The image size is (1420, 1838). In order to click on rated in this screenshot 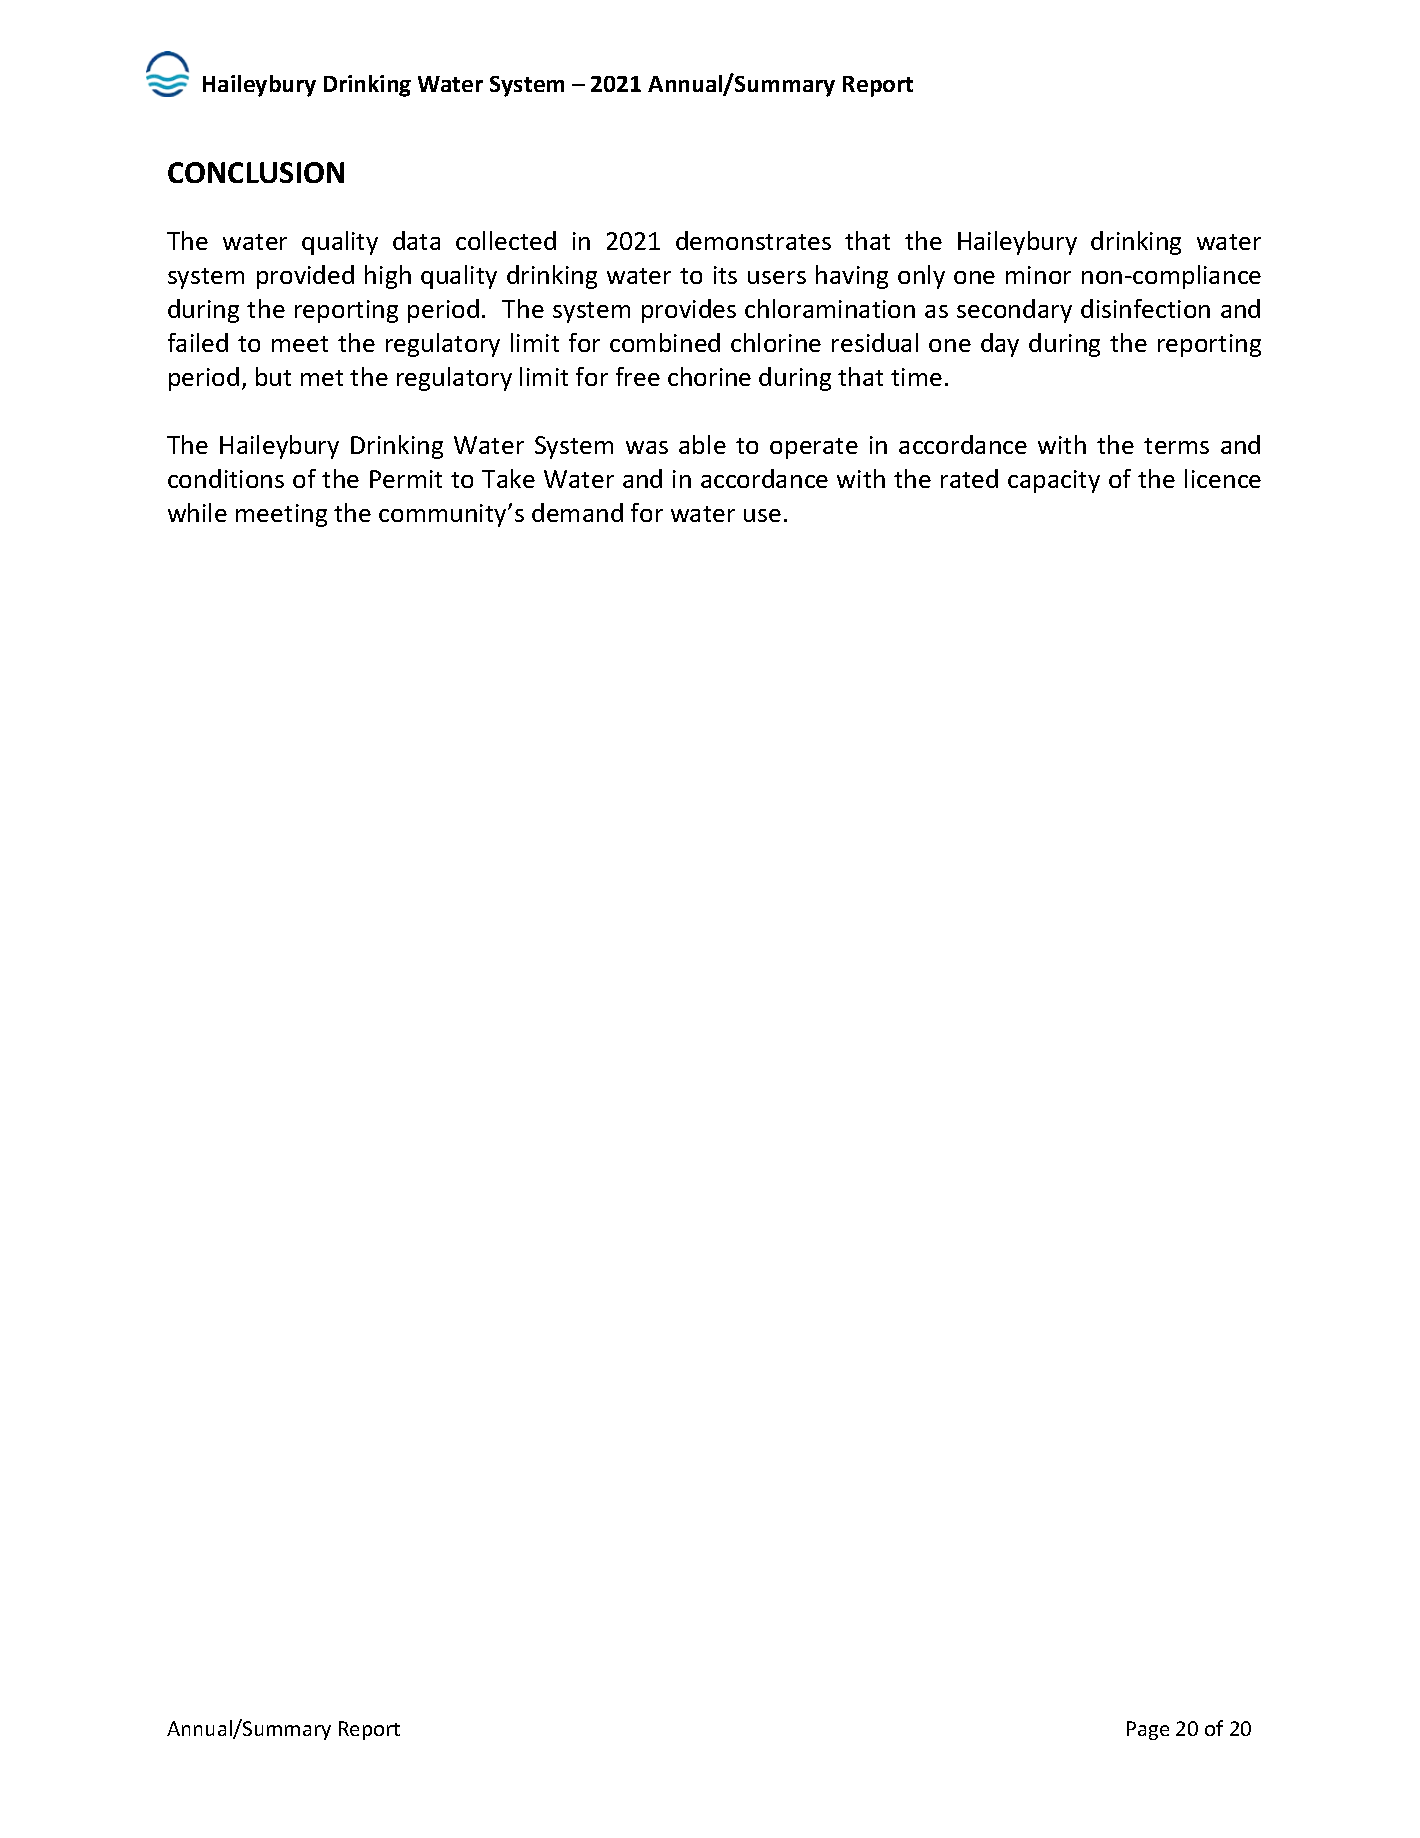, I will do `click(969, 478)`.
